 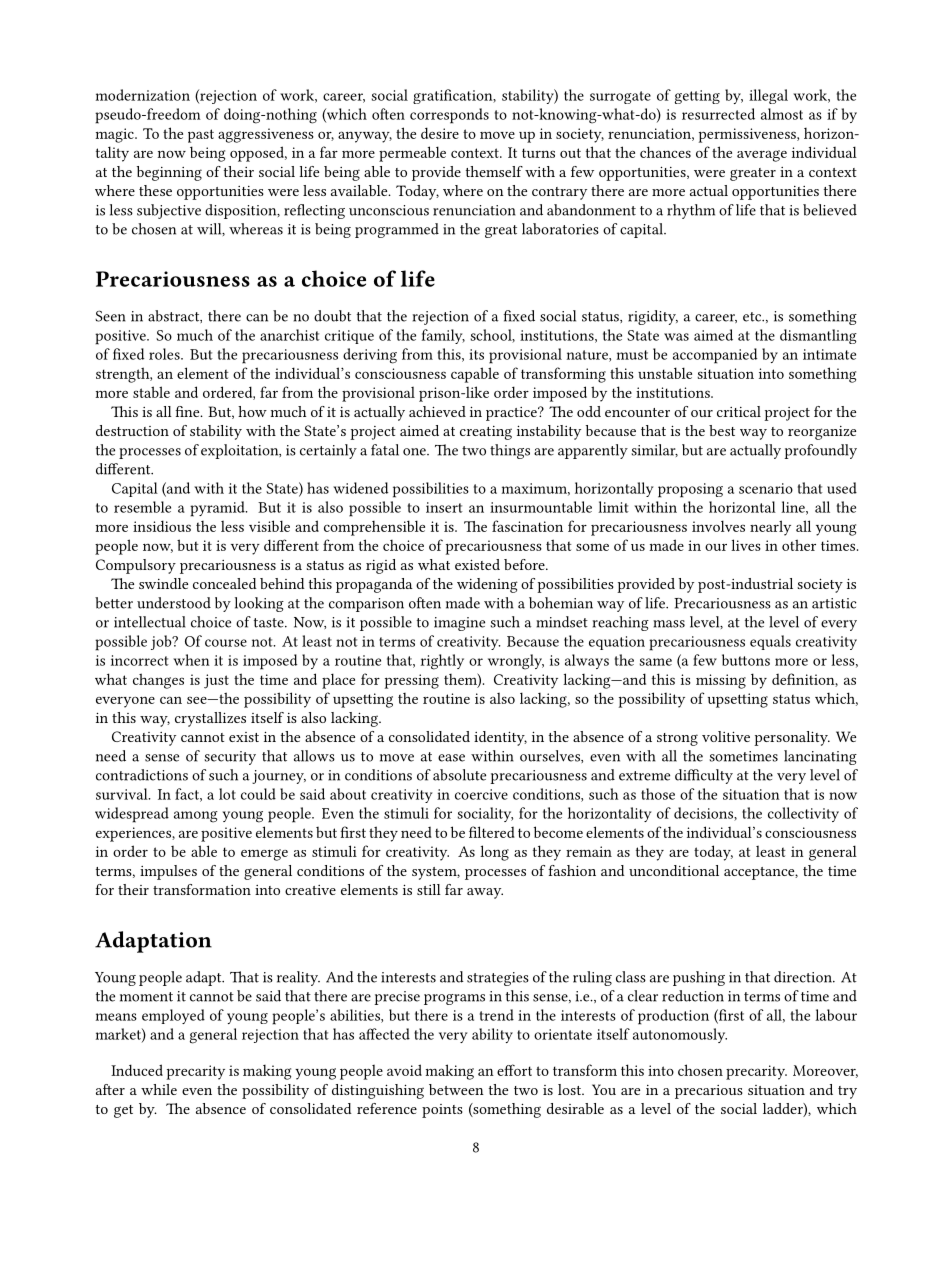 I want to click on try, so click(x=847, y=1092).
